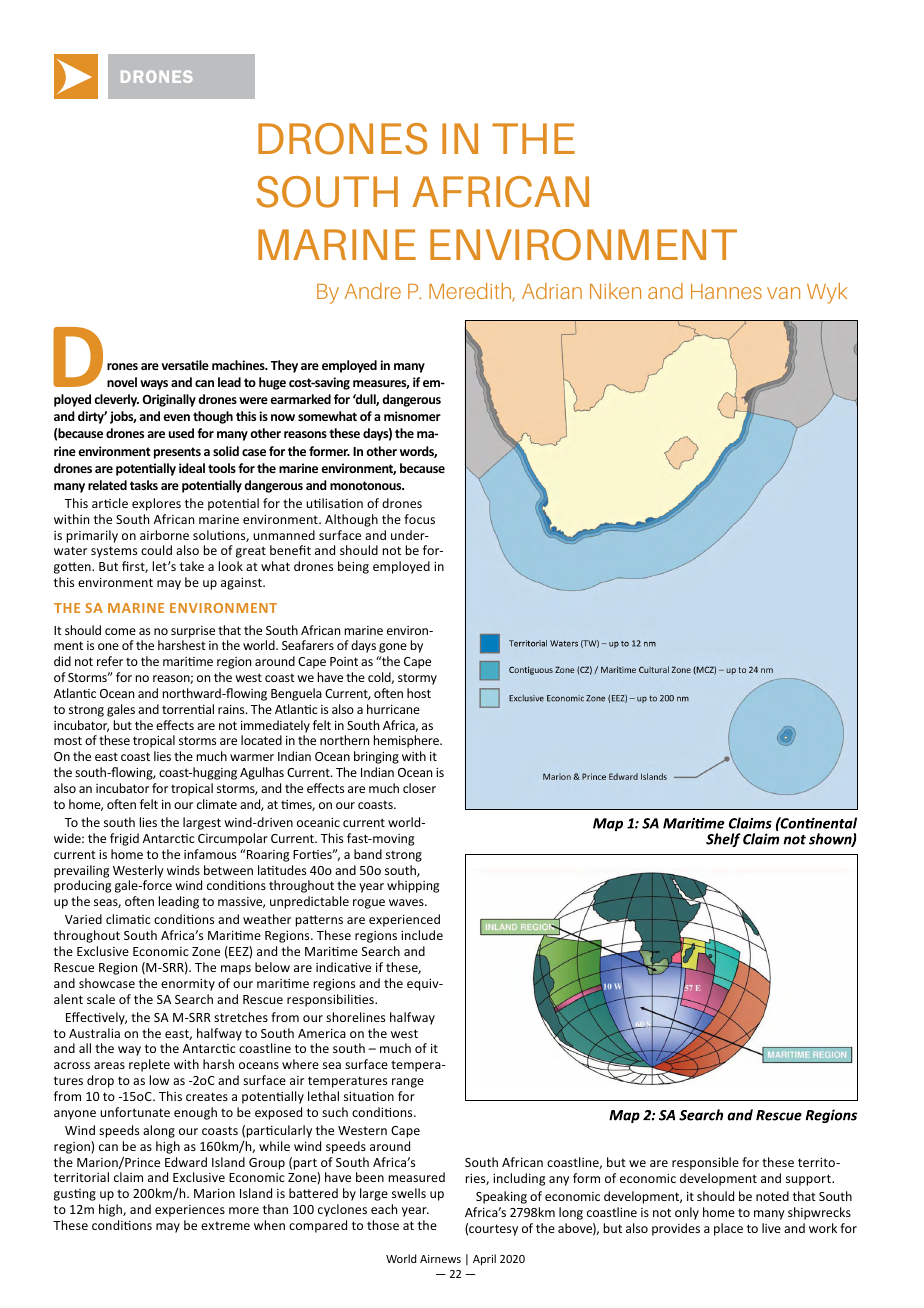  I want to click on experiences, so click(190, 1211).
